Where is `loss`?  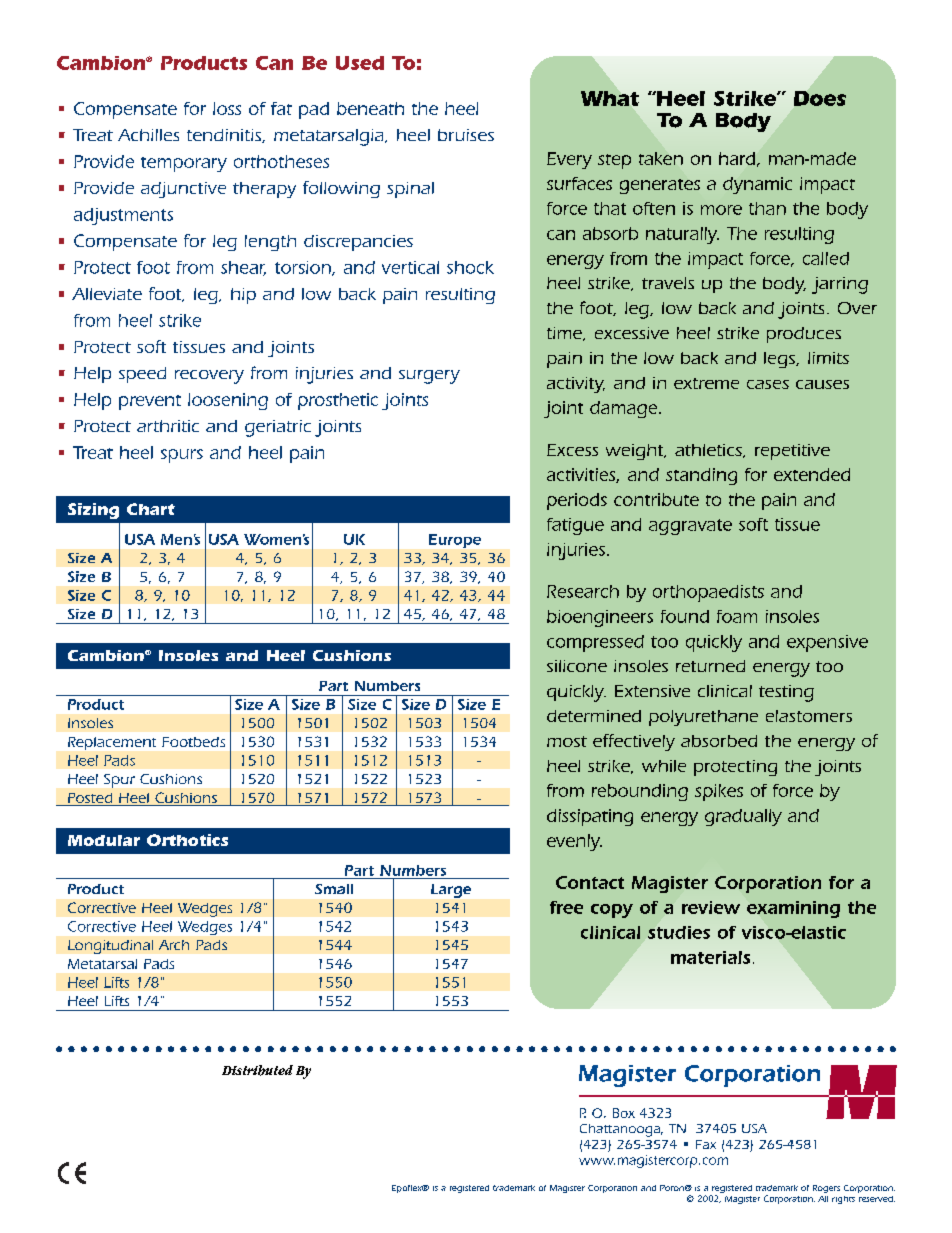 loss is located at coordinates (227, 108).
